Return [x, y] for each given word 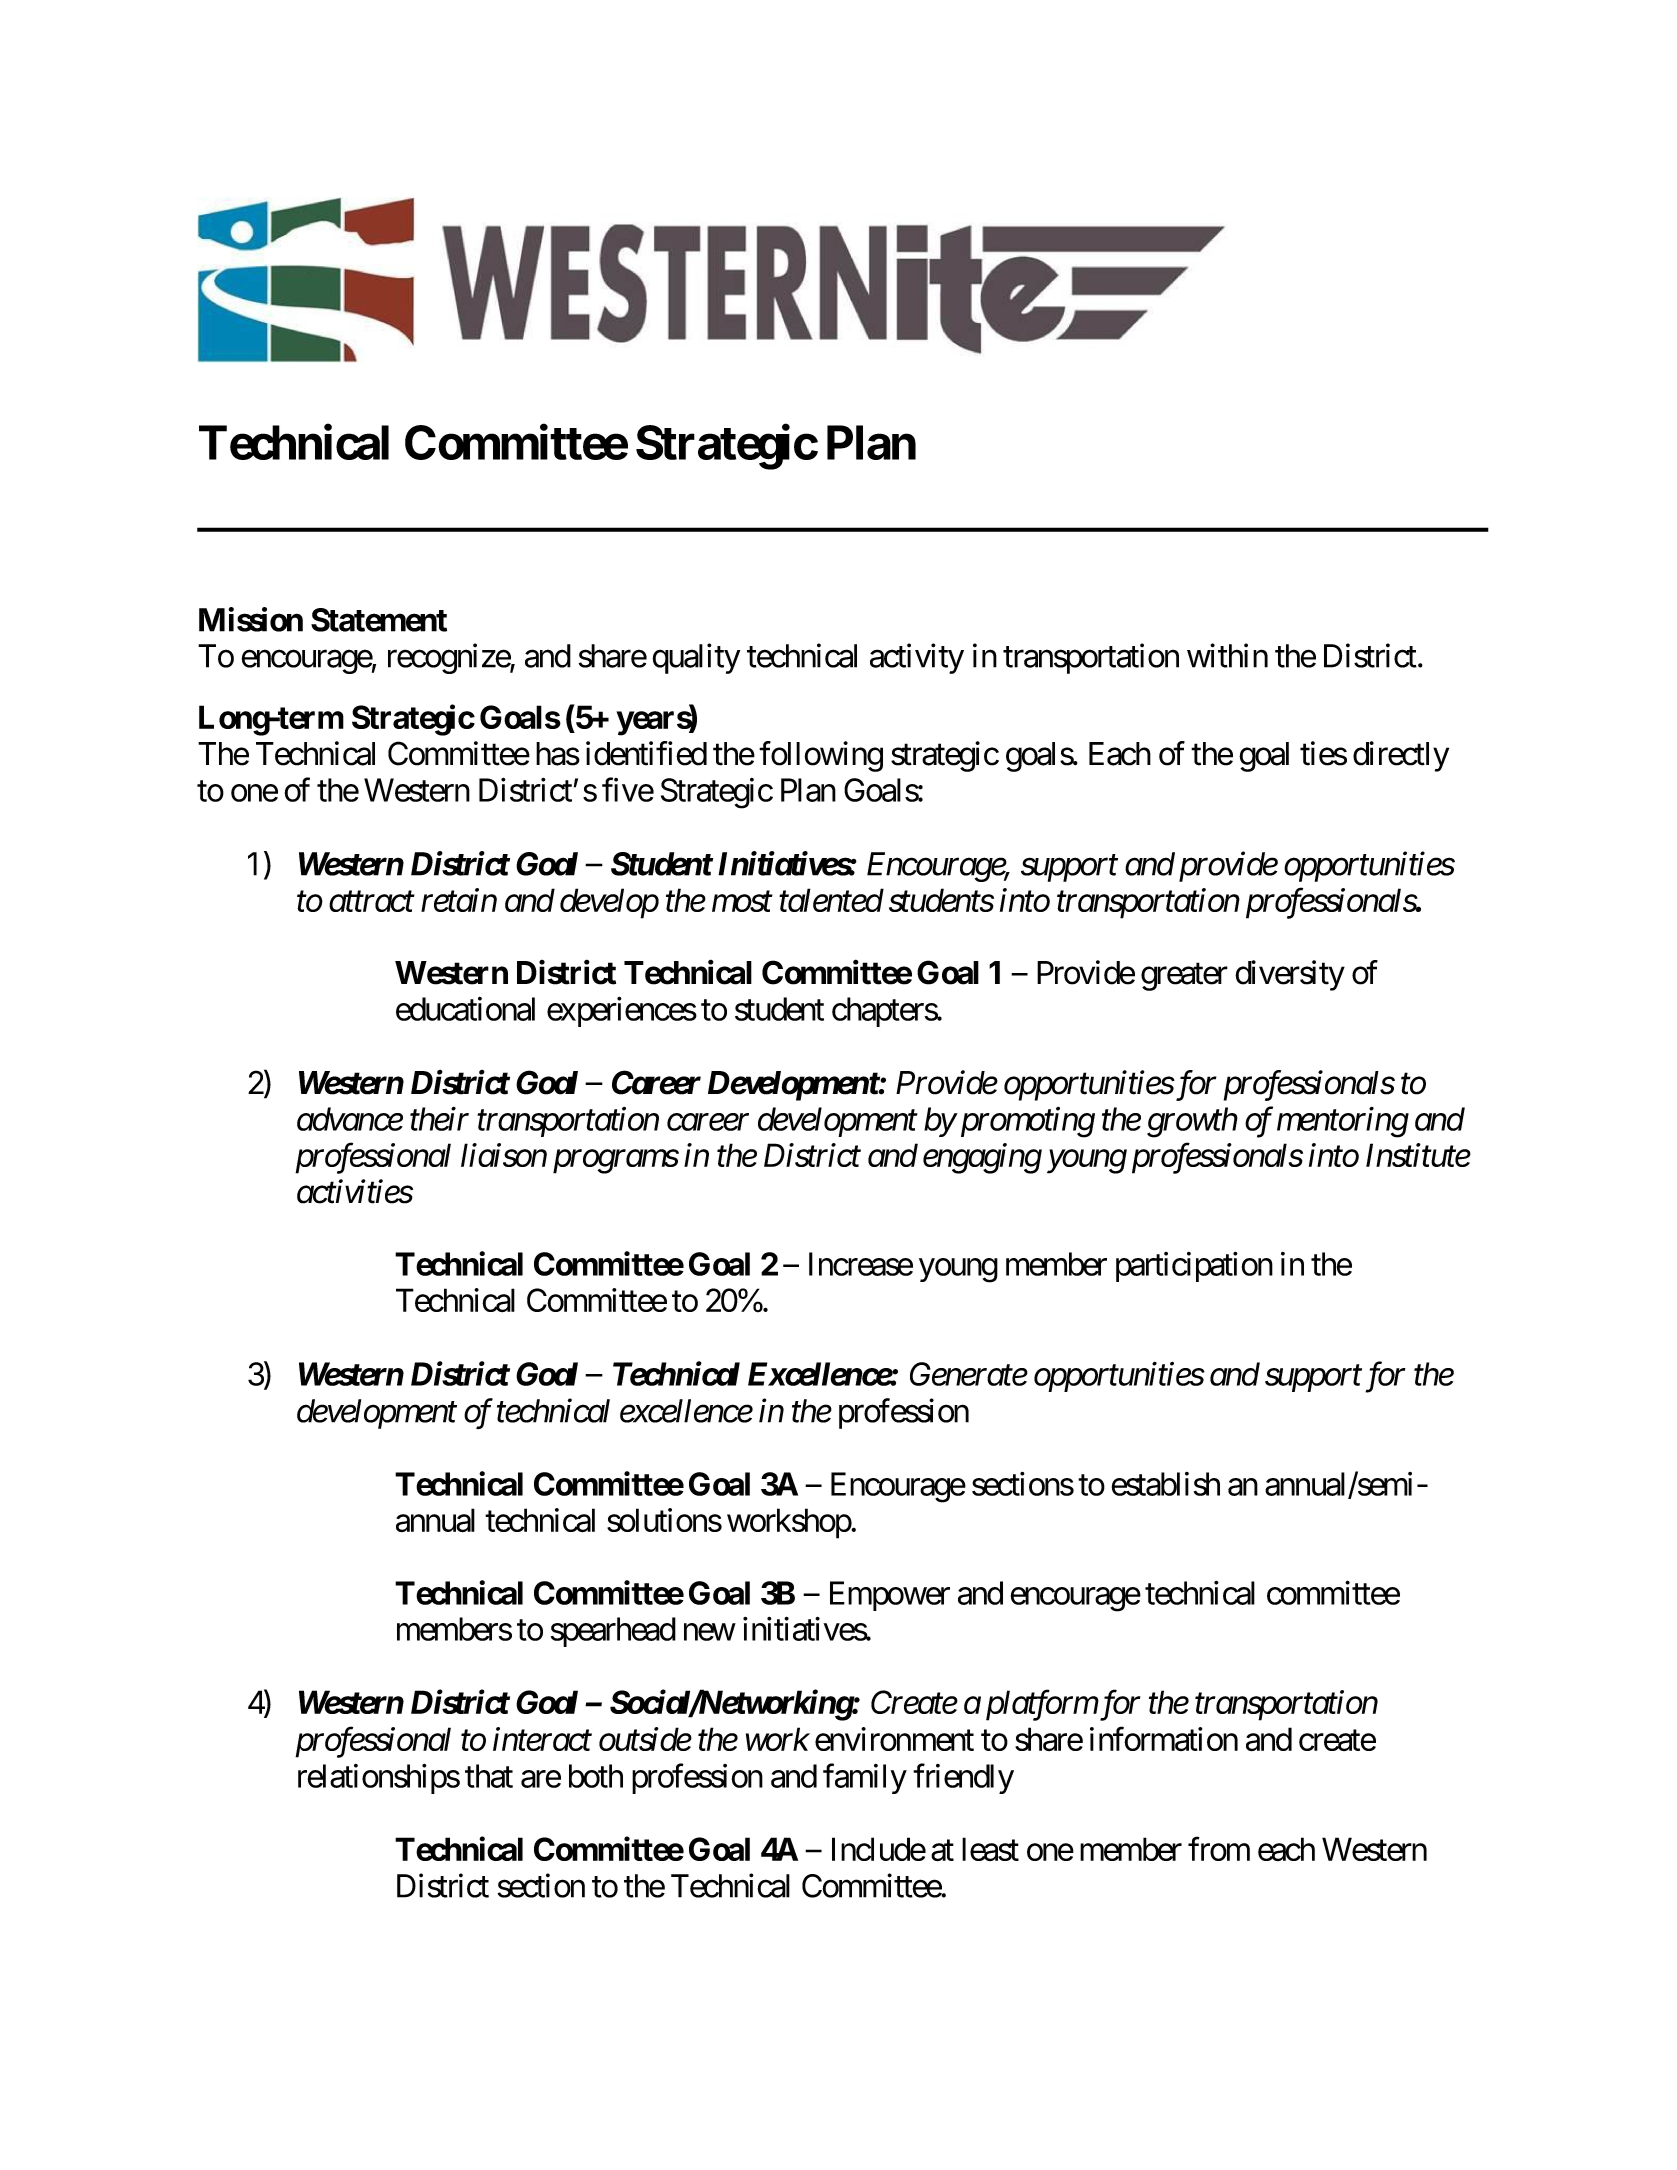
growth [1192, 1122]
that [489, 1776]
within [1227, 655]
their [439, 1119]
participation [1194, 1267]
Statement [379, 620]
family [865, 1779]
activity [917, 658]
